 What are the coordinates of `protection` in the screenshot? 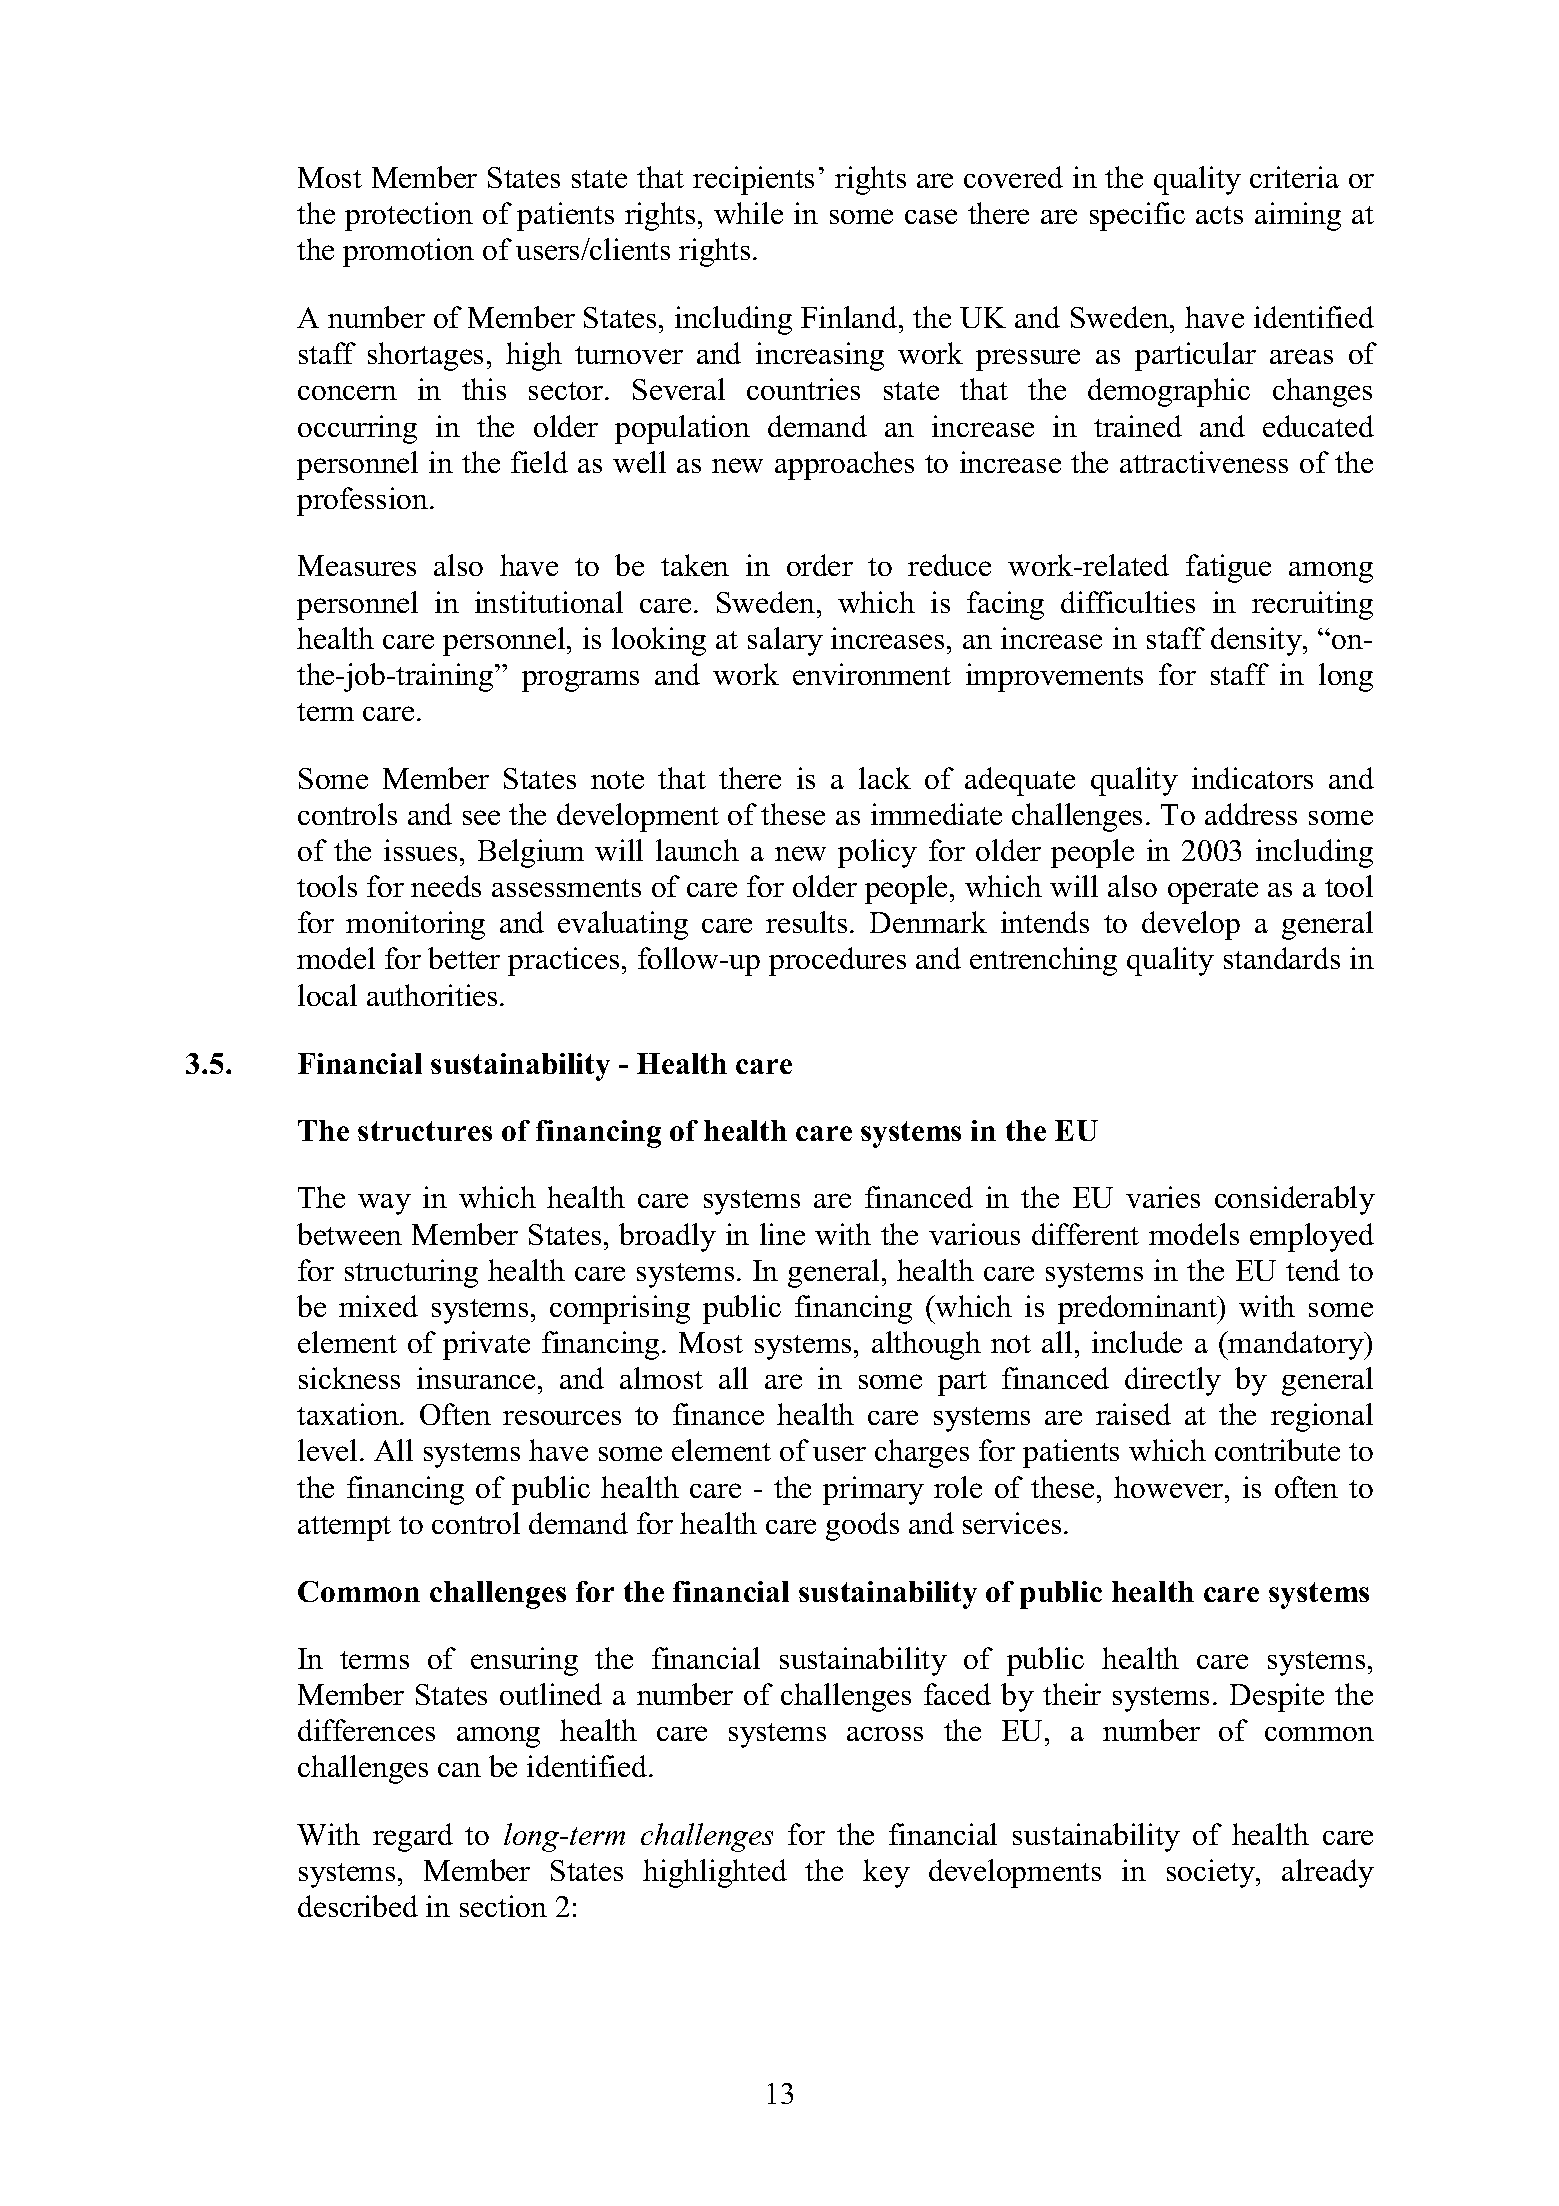 It's located at (409, 216).
